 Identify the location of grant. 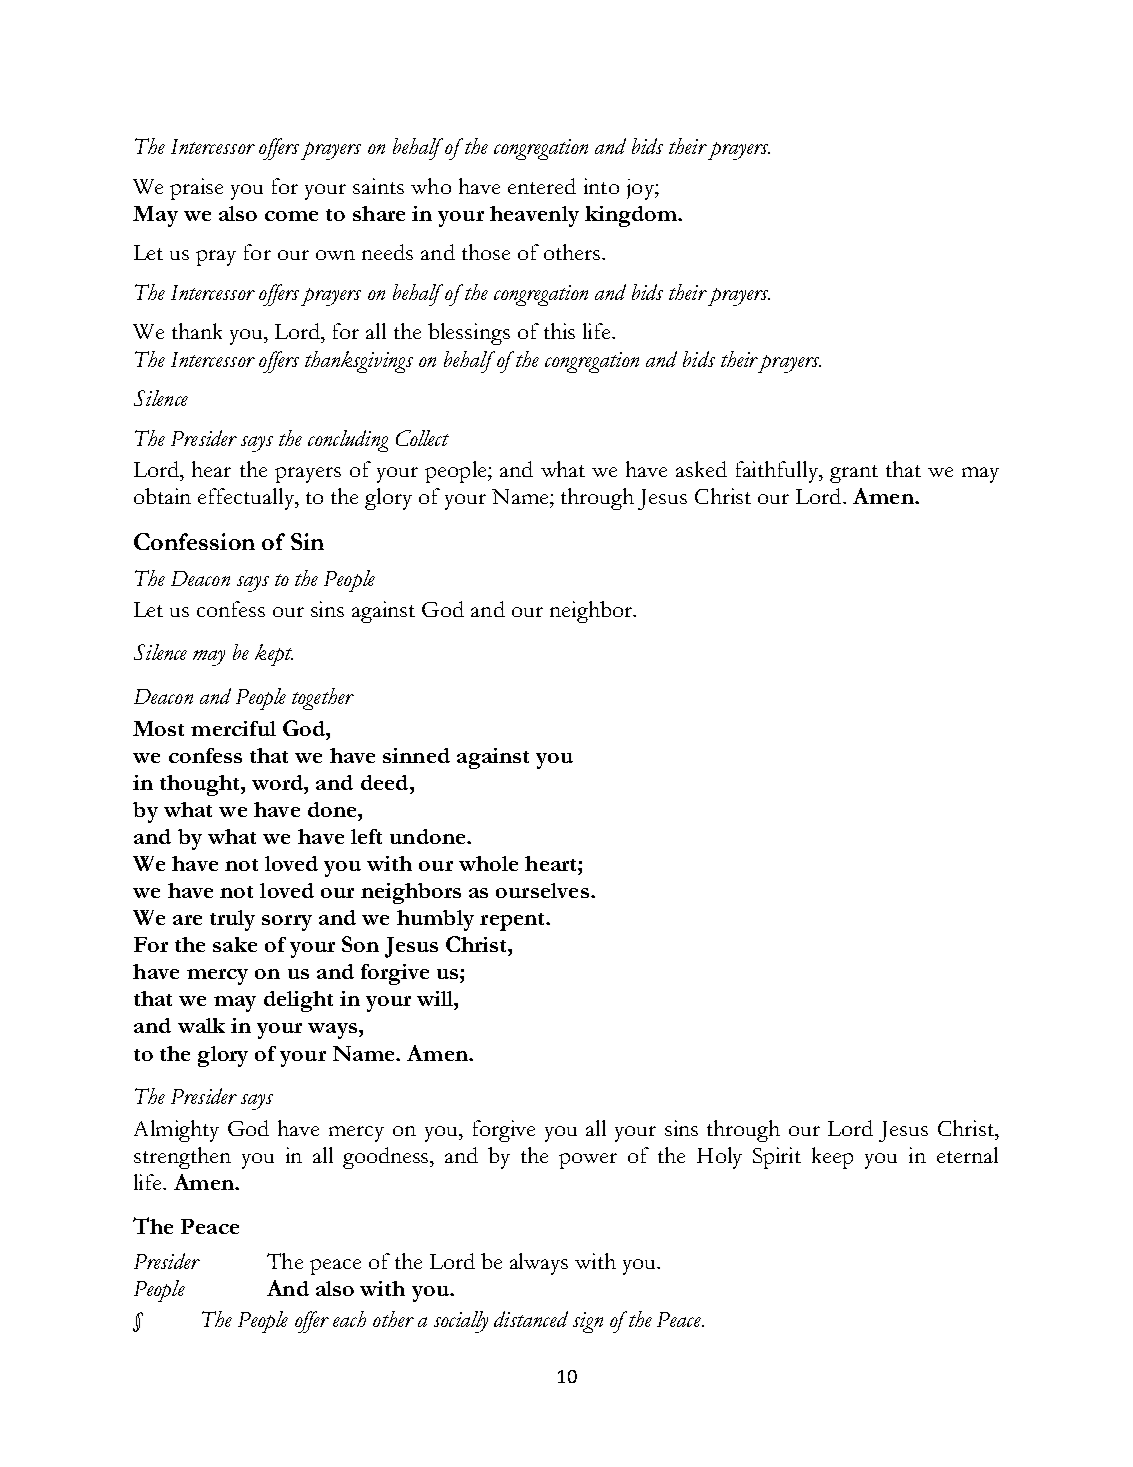
(854, 474).
